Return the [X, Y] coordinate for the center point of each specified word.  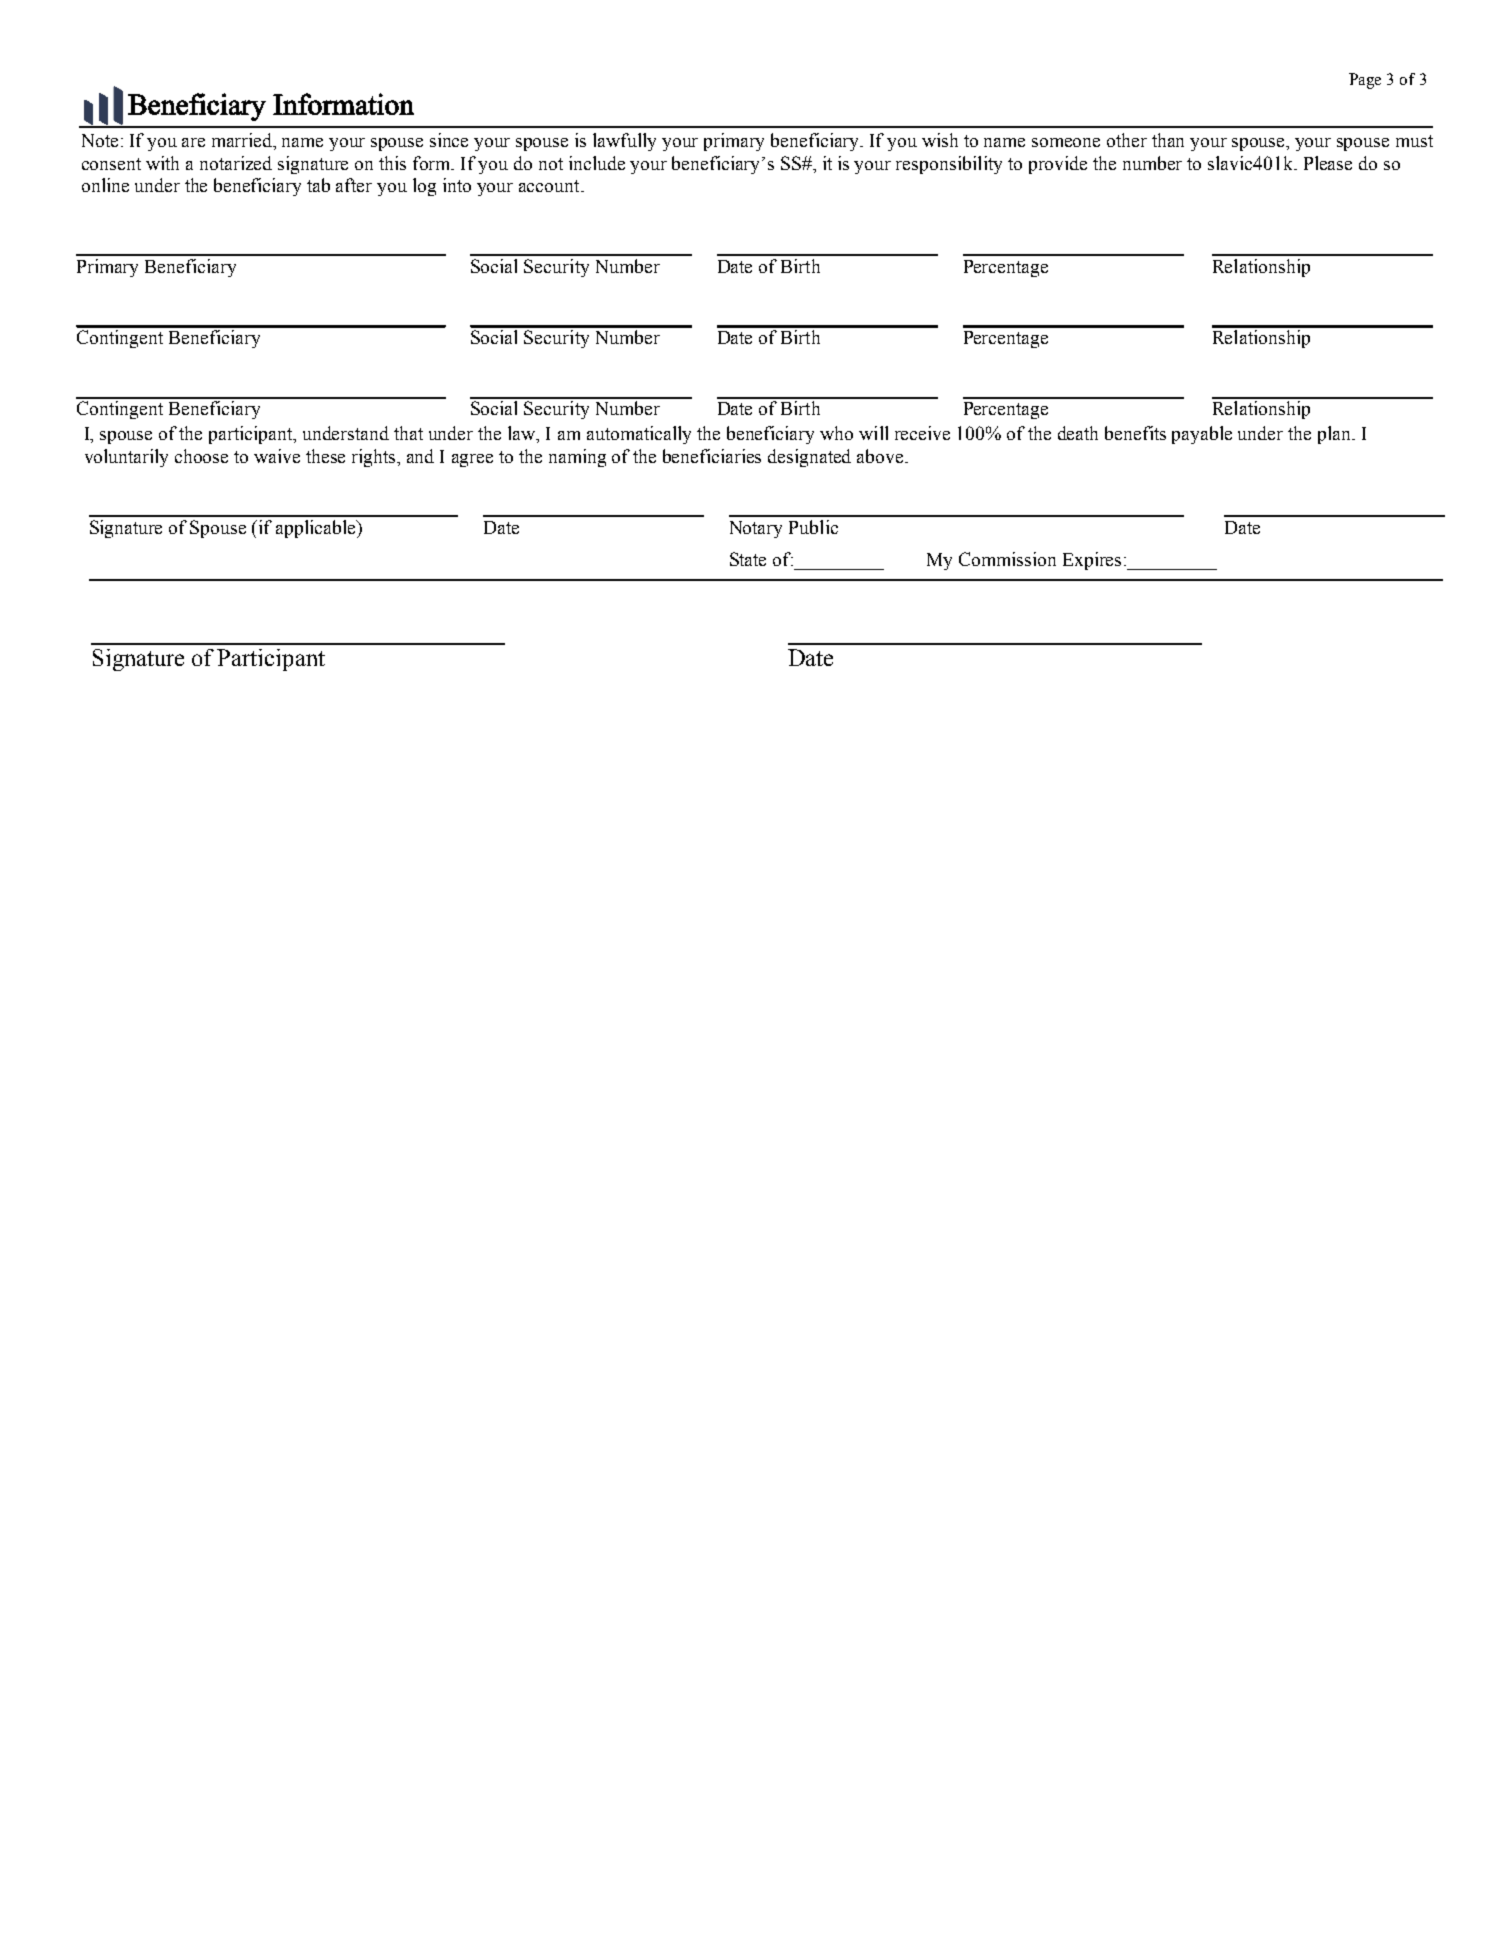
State [748, 559]
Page [1365, 81]
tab [318, 185]
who [836, 433]
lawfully [624, 142]
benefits [1135, 433]
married [243, 141]
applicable [317, 529]
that [408, 433]
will [873, 433]
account [550, 186]
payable [1202, 435]
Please [1328, 163]
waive [277, 456]
